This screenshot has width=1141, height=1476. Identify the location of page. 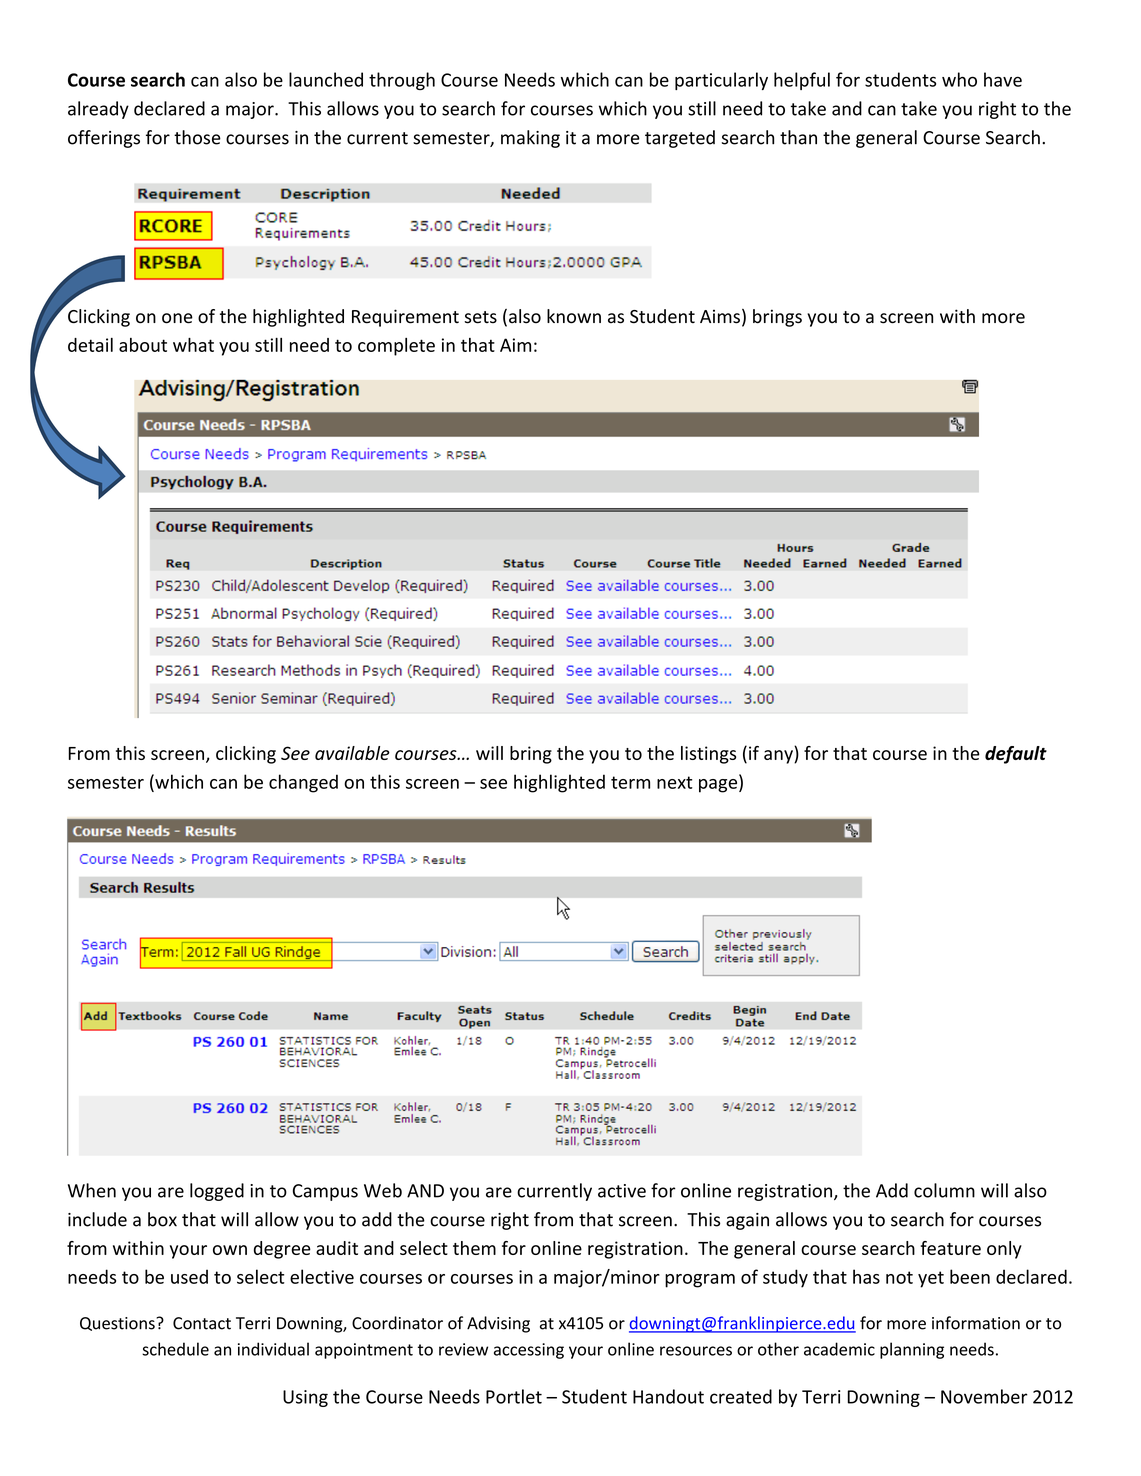
(719, 786).
